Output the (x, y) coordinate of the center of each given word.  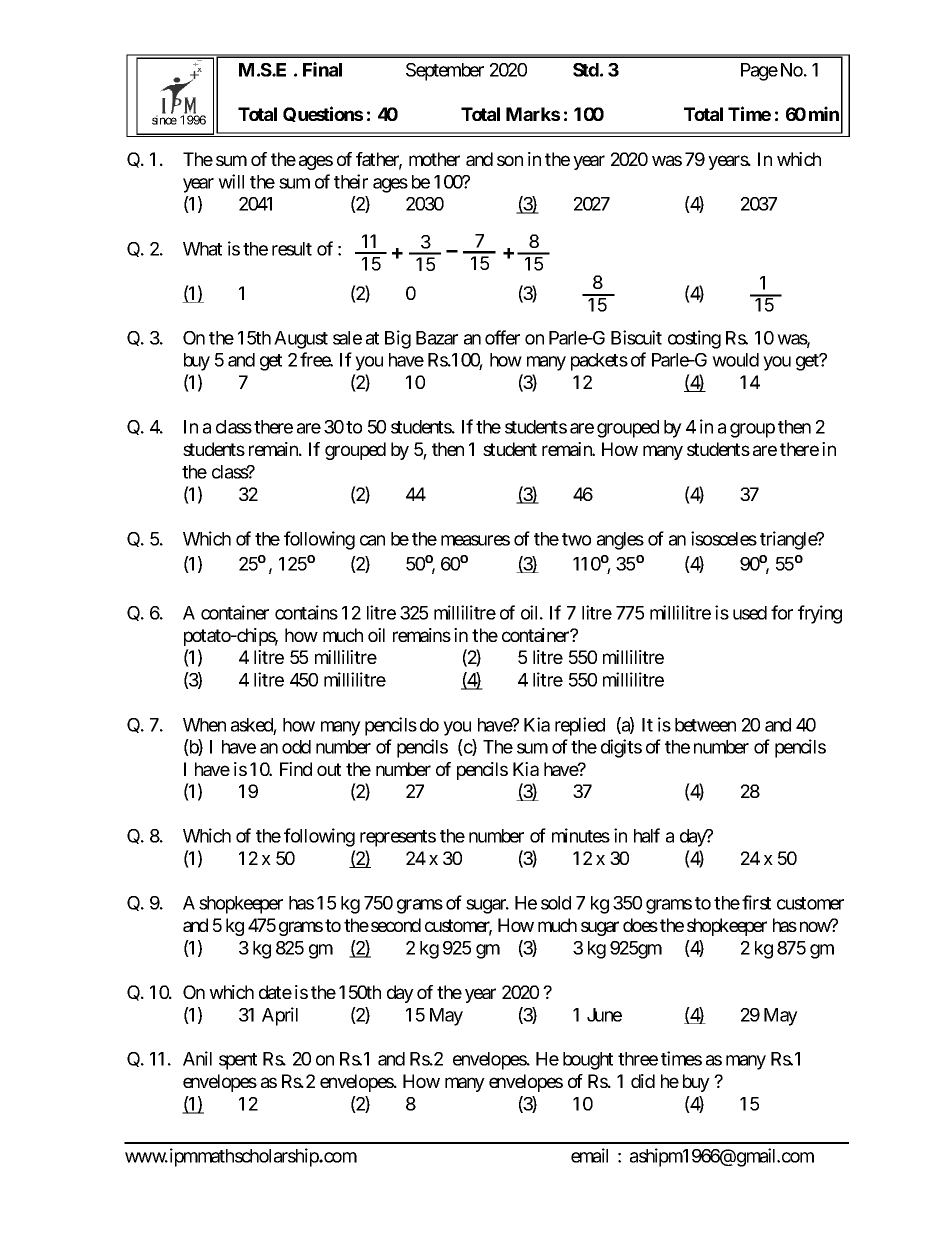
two (576, 539)
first (756, 902)
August (301, 340)
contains (306, 612)
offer (502, 337)
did (643, 1081)
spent (238, 1061)
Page (759, 72)
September (445, 72)
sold (556, 903)
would (735, 360)
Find (296, 769)
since (164, 120)
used (750, 613)
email (589, 1155)
